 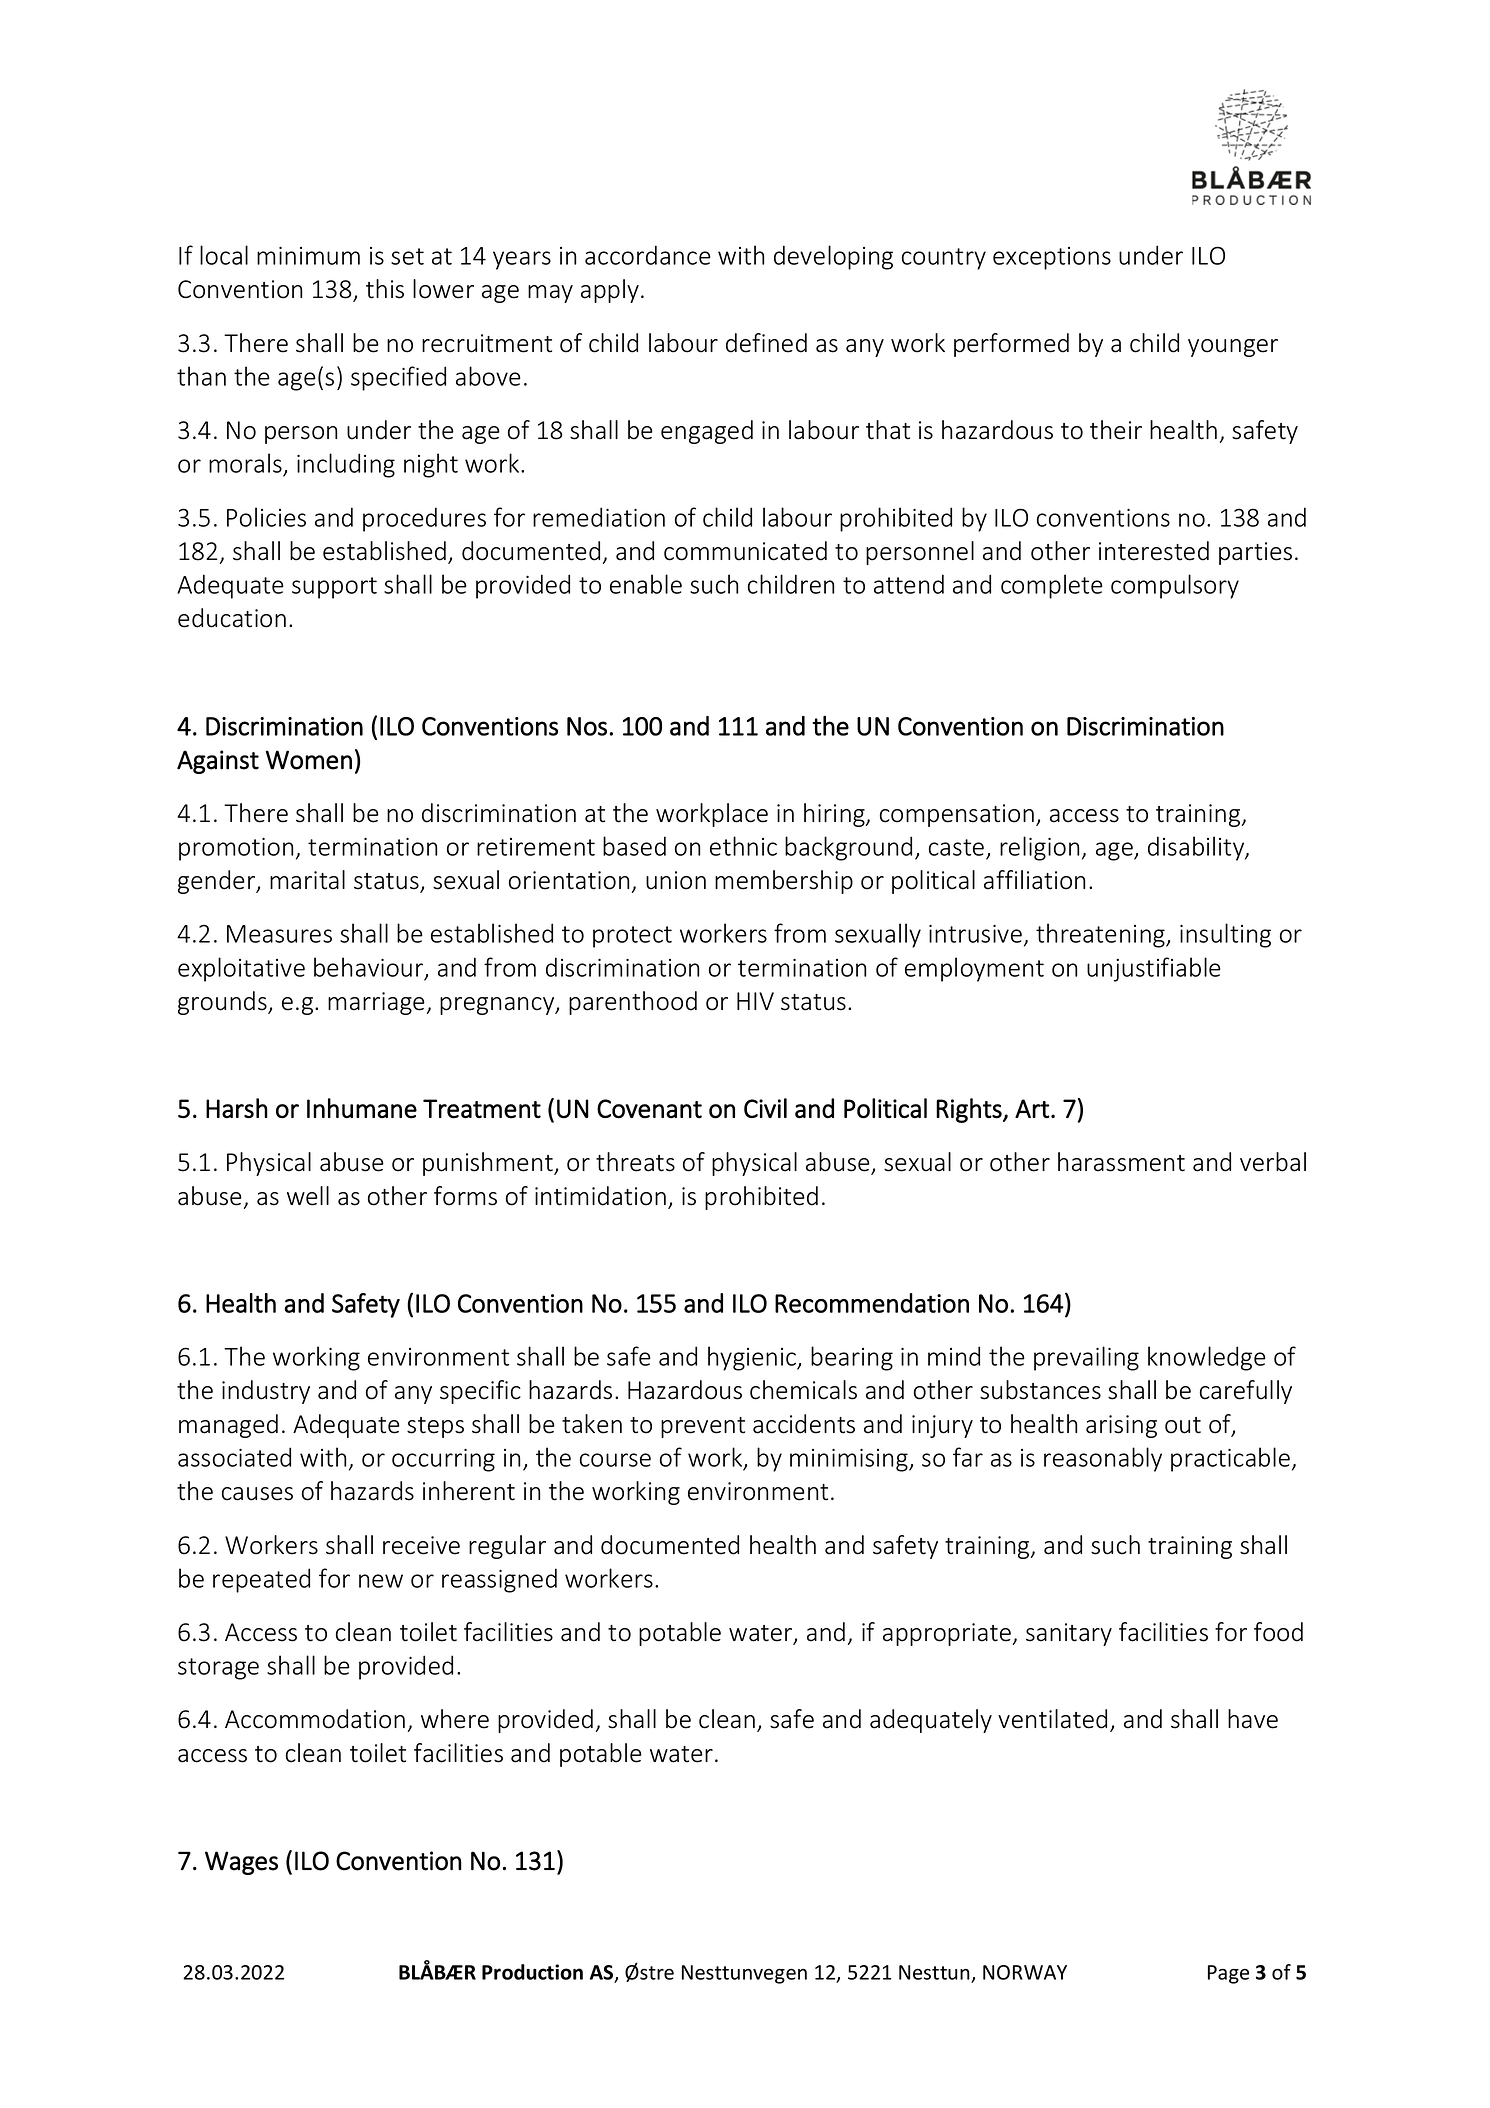 I want to click on harassment, so click(x=1121, y=1162).
